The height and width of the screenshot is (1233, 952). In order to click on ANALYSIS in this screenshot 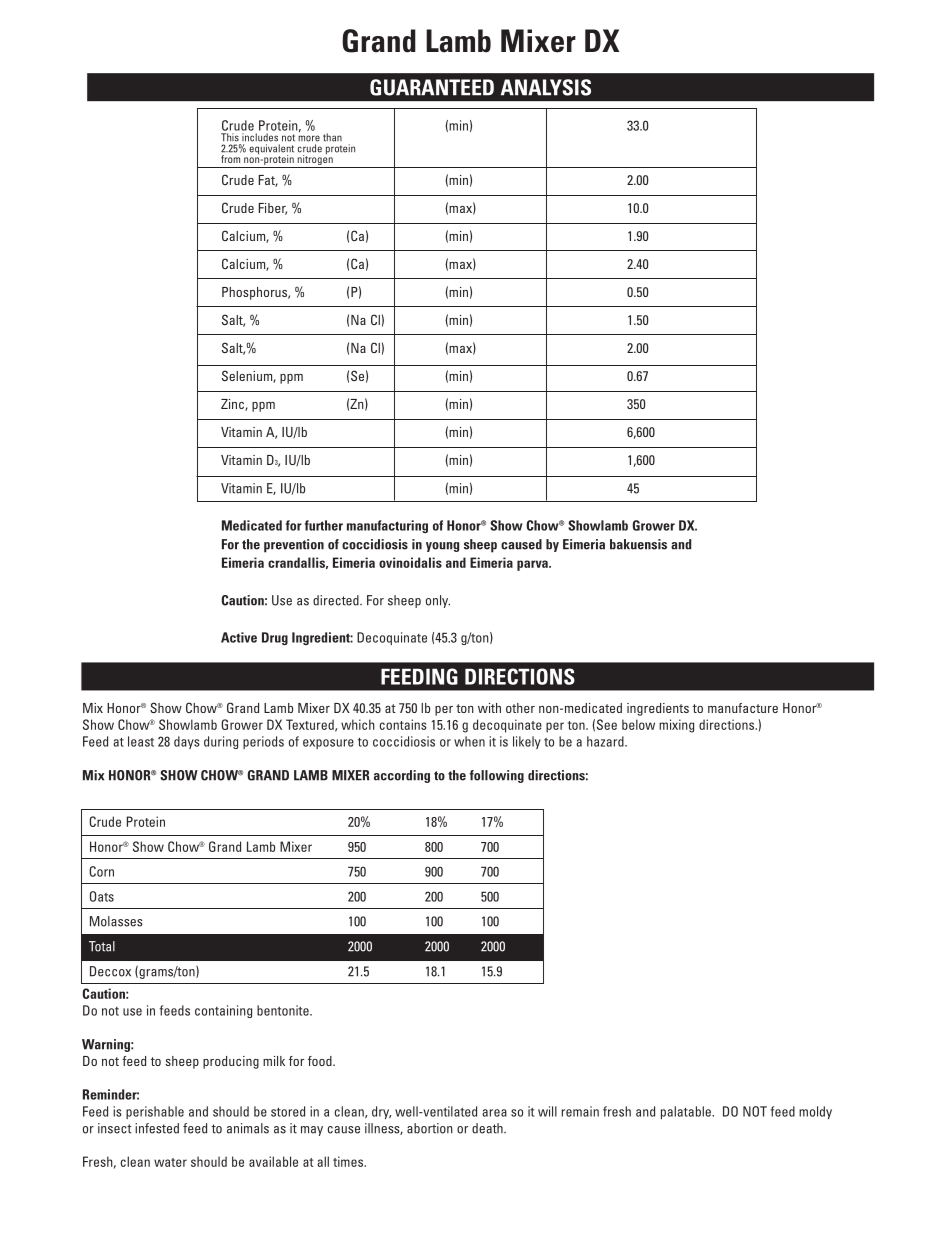, I will do `click(546, 87)`.
